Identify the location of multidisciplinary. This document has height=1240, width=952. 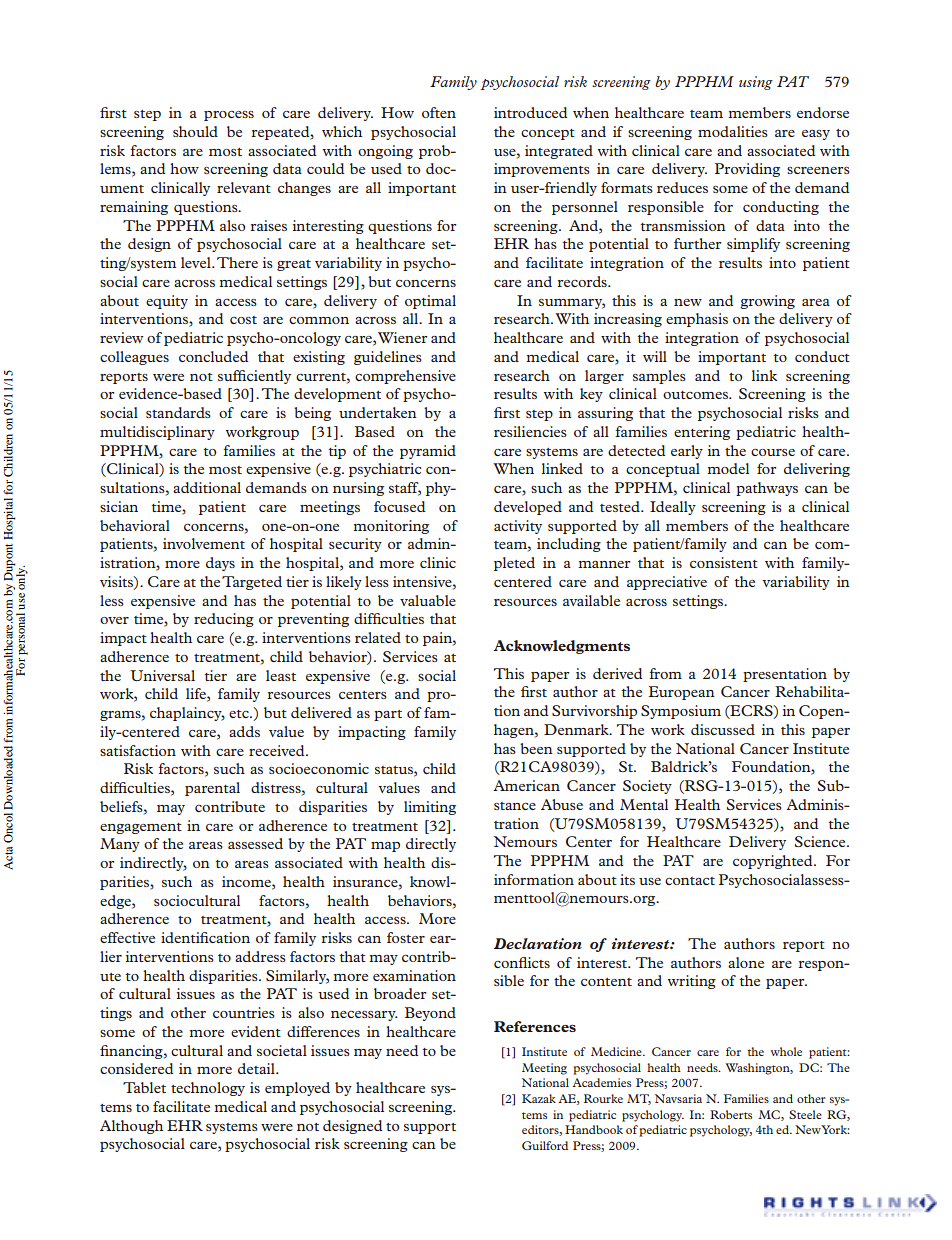
(157, 433).
